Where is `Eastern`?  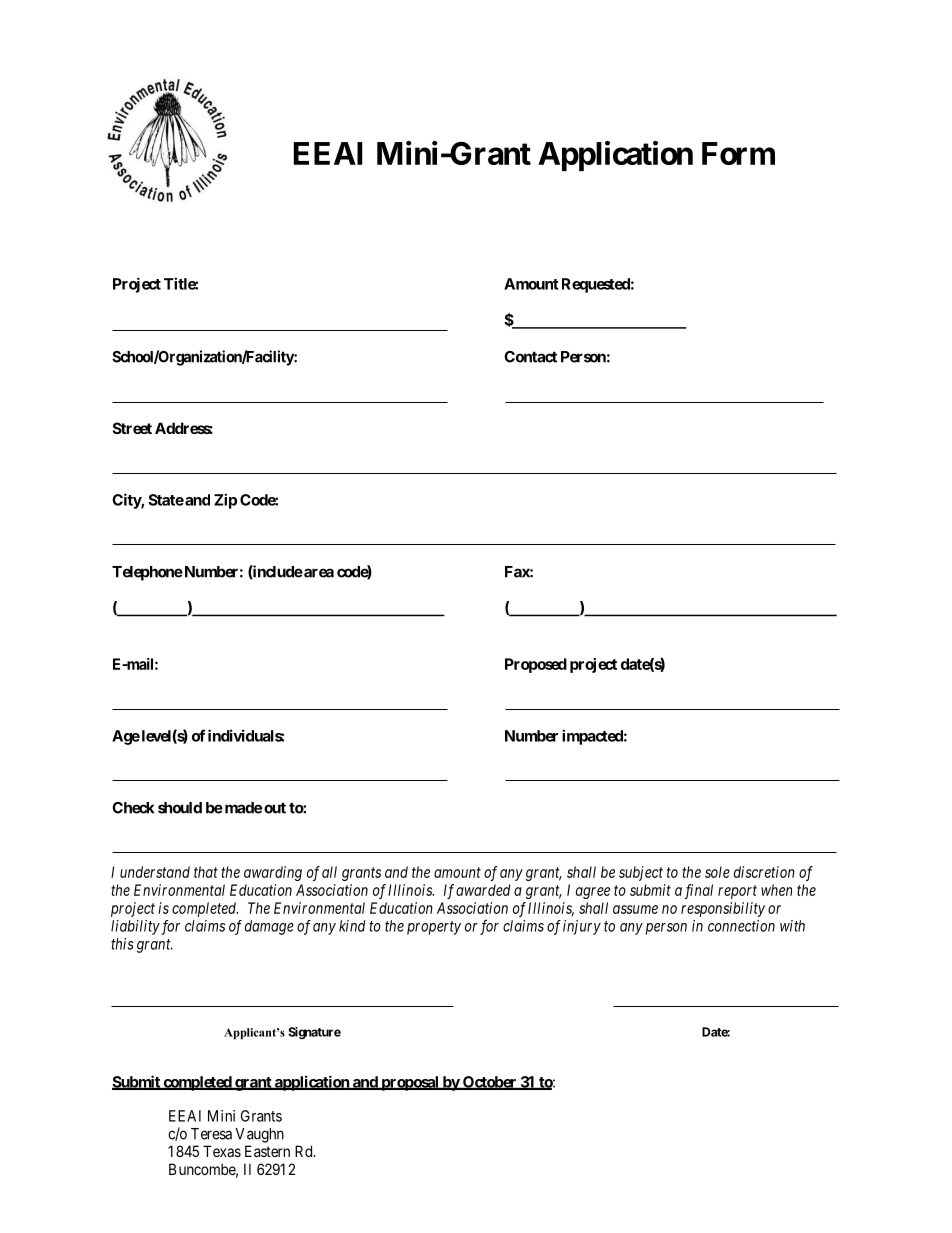 Eastern is located at coordinates (267, 1151).
